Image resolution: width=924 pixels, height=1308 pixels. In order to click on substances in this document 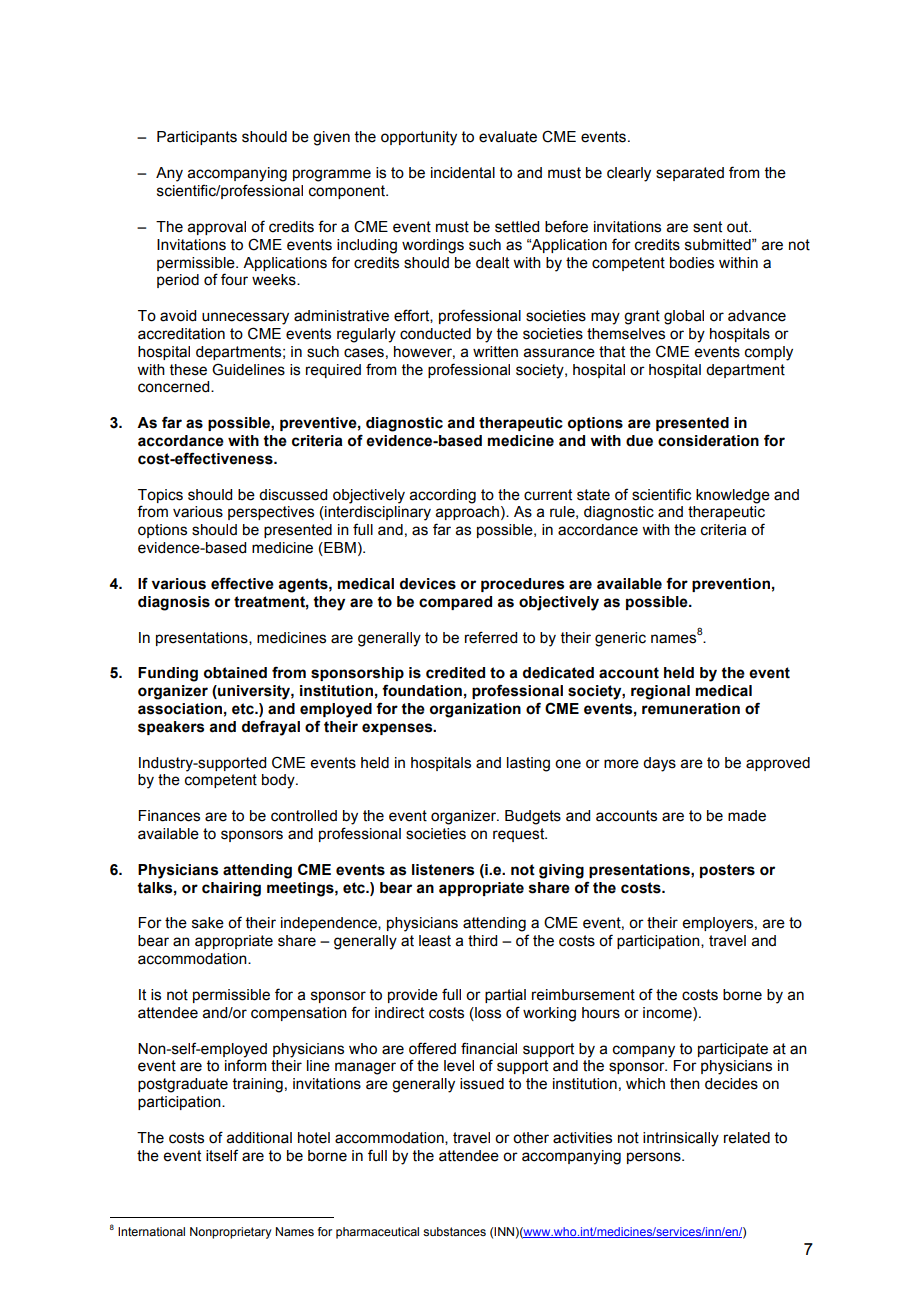, I will do `click(454, 1231)`.
